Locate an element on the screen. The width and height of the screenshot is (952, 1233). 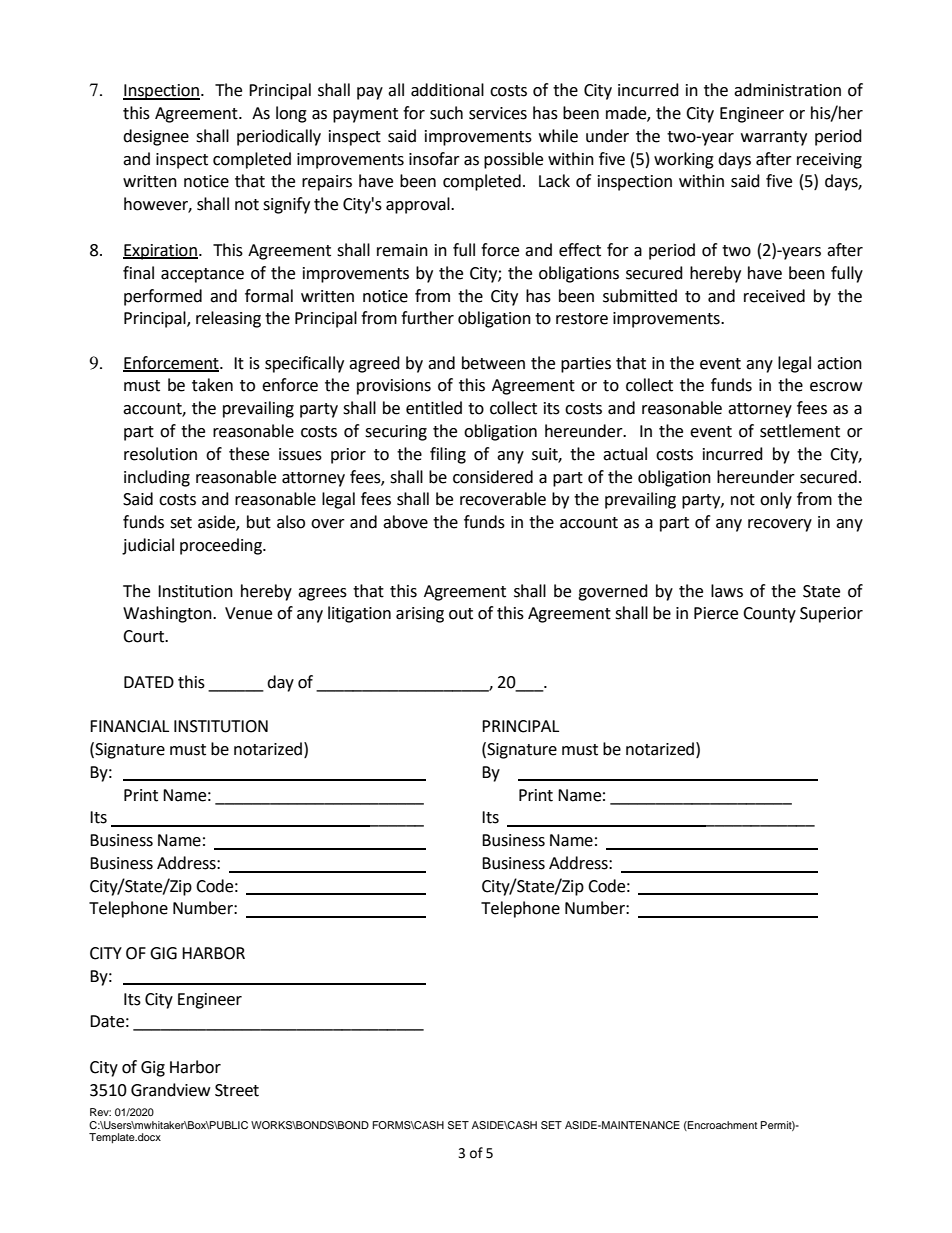
Venue is located at coordinates (248, 613).
